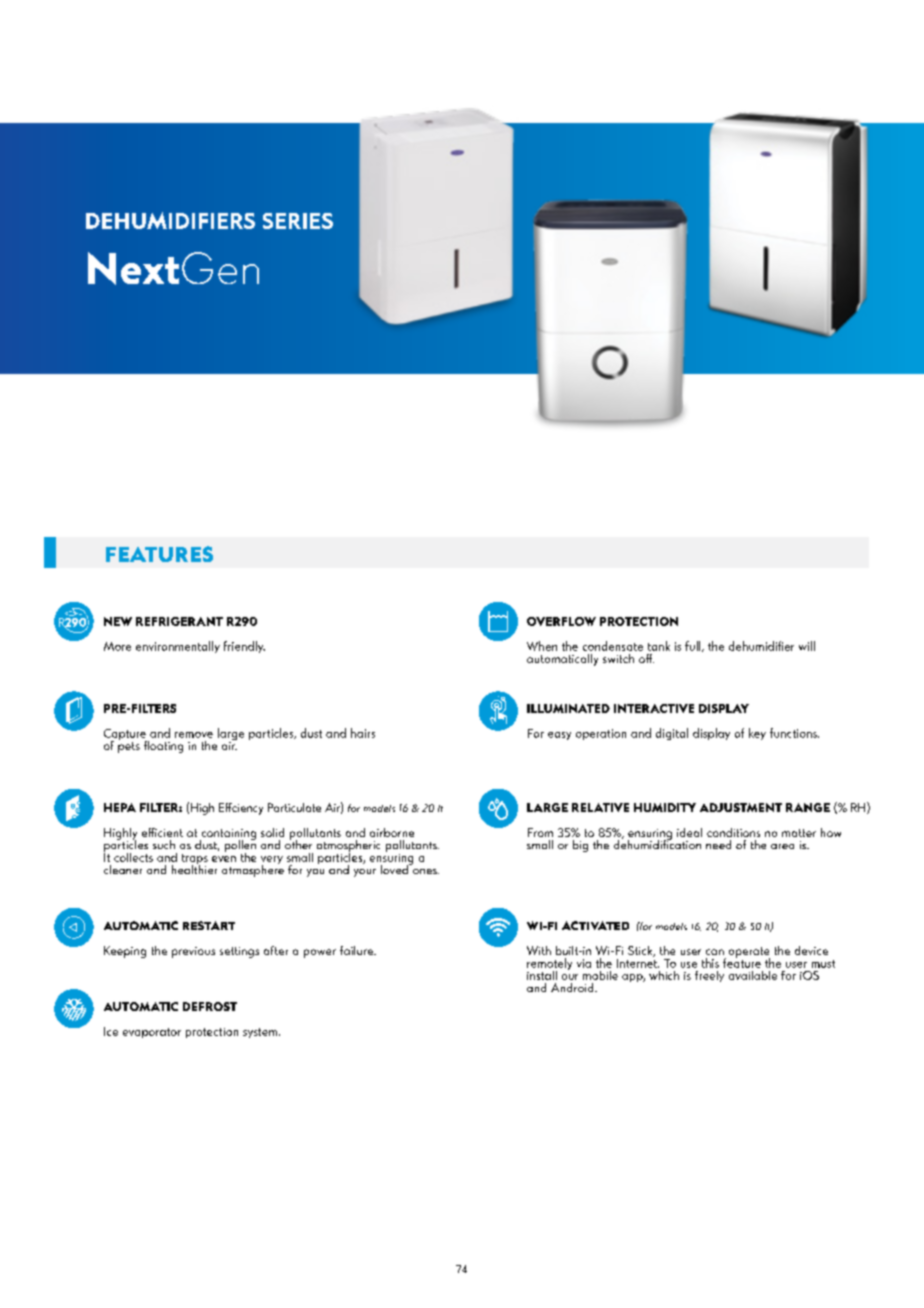 This screenshot has height=1308, width=924. What do you see at coordinates (782, 846) in the screenshot?
I see `area` at bounding box center [782, 846].
